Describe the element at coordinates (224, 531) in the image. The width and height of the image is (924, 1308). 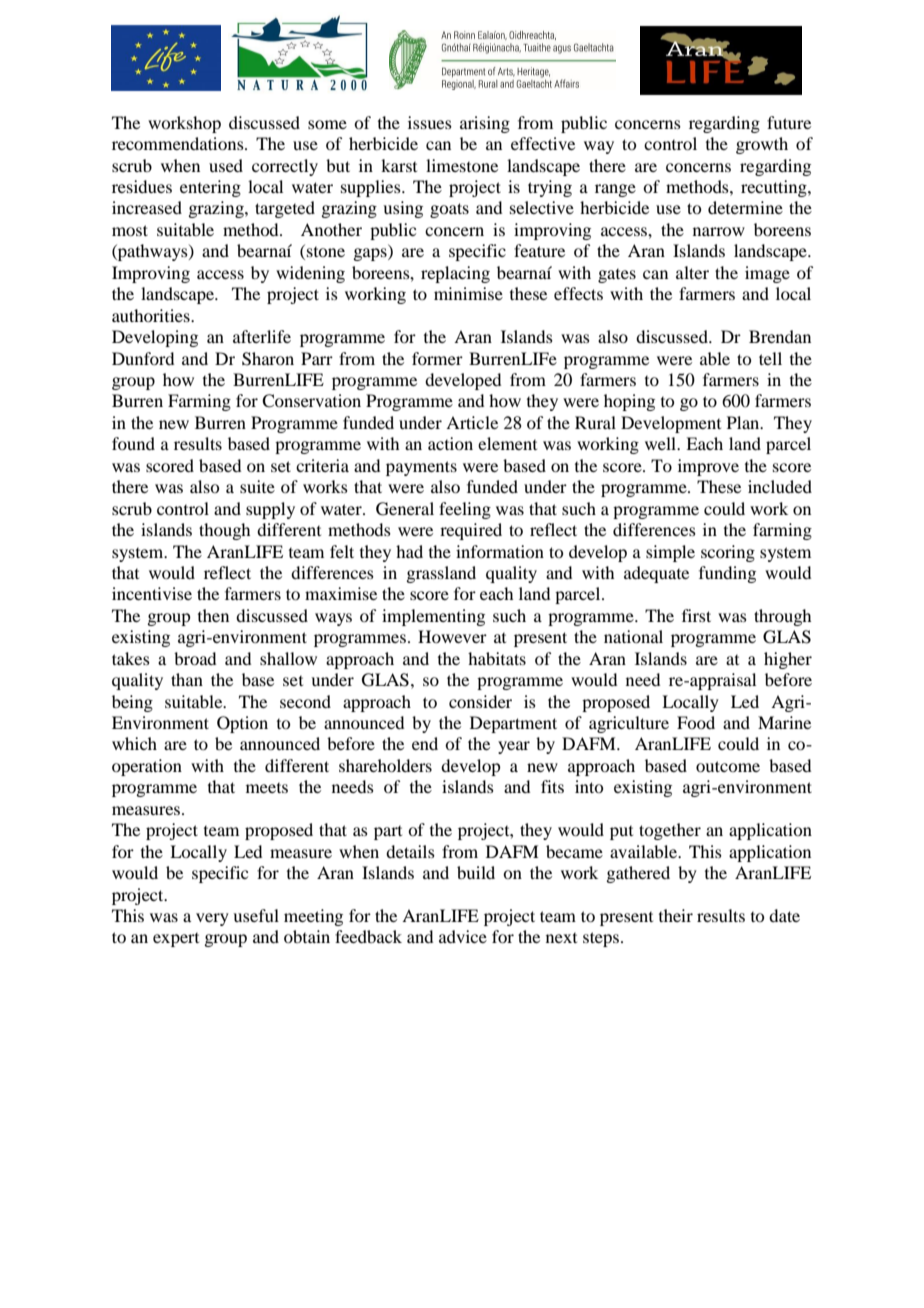
I see `though` at that location.
